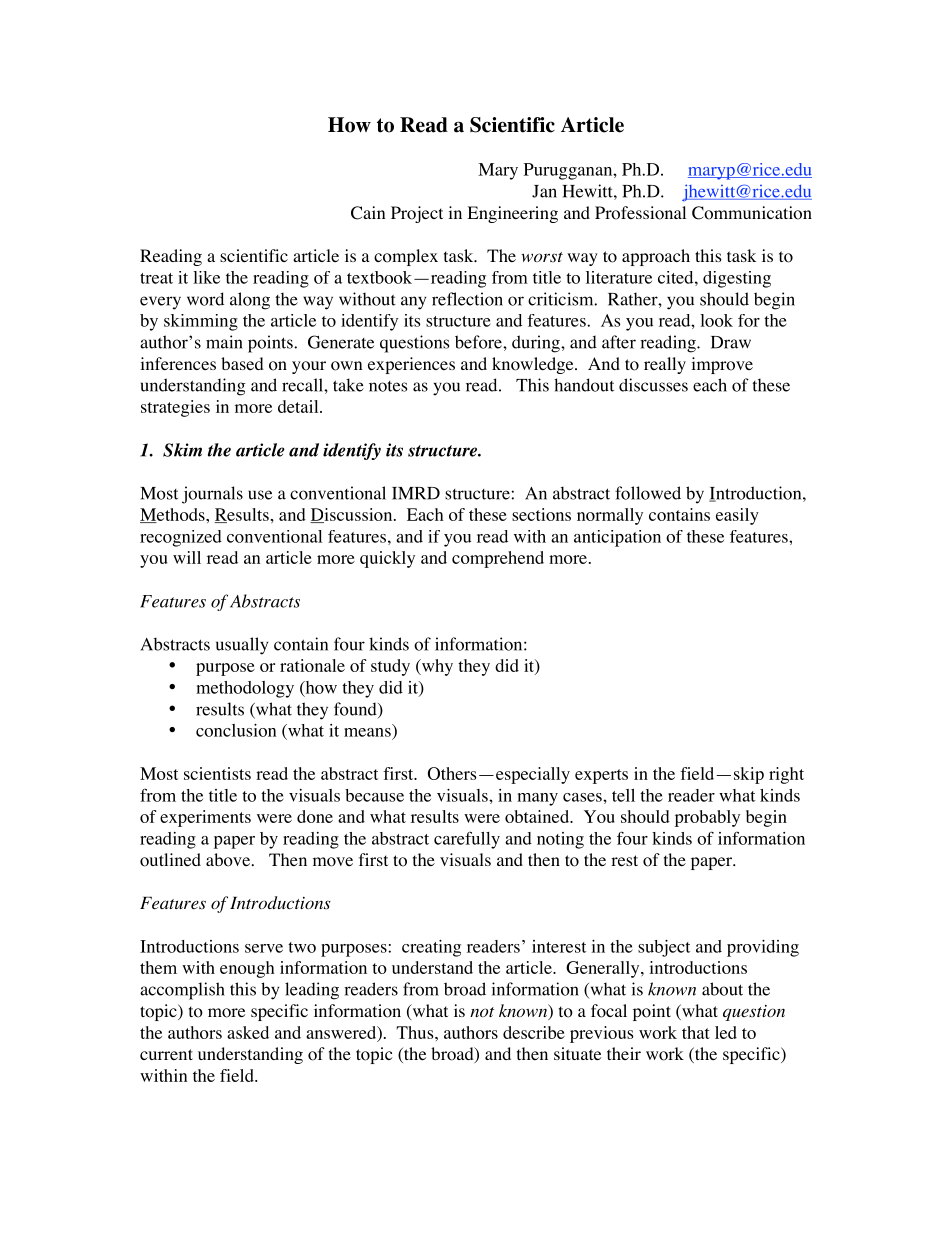  Describe the element at coordinates (206, 277) in the screenshot. I see `like` at that location.
